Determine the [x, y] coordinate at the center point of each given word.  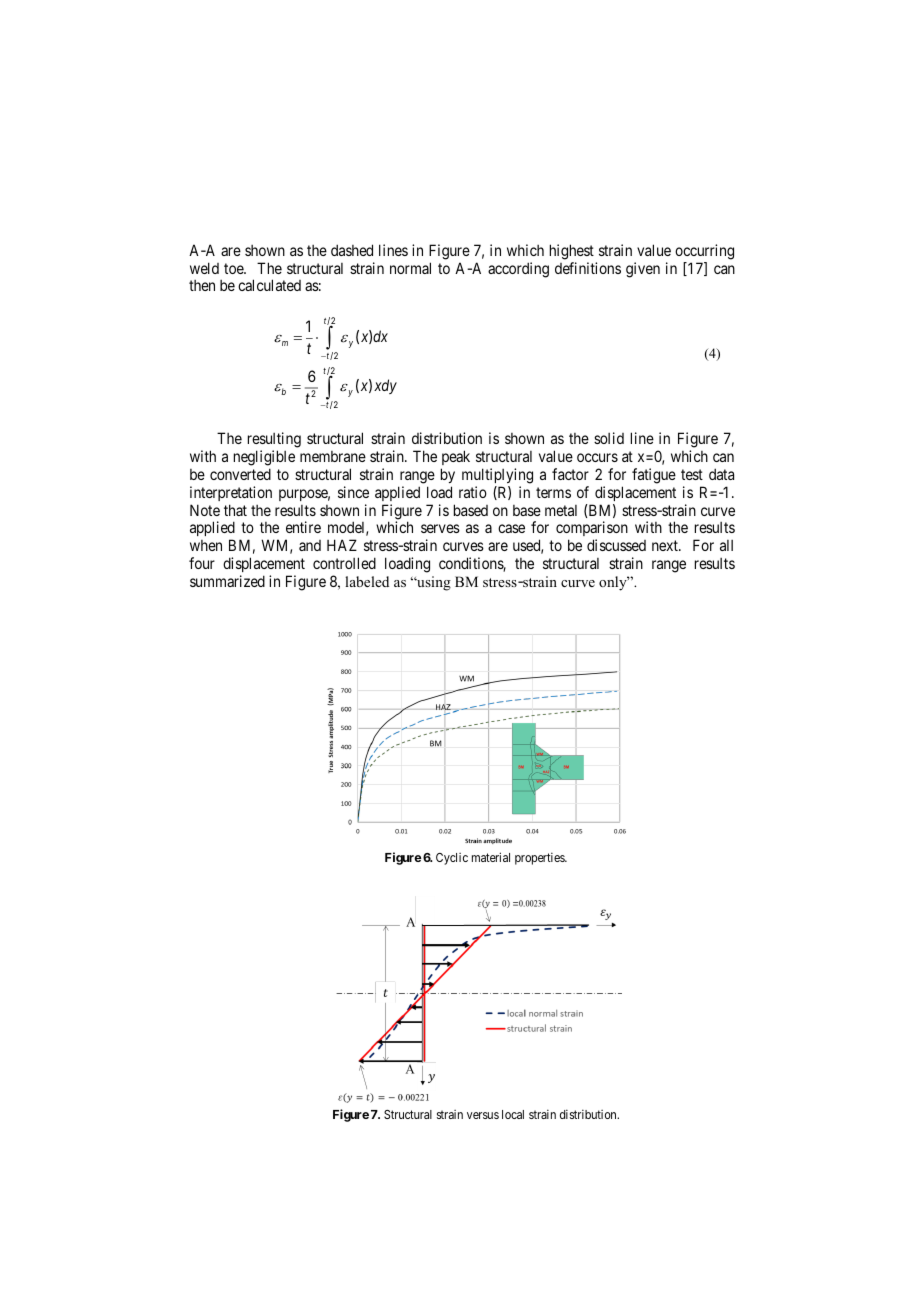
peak [456, 457]
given [643, 270]
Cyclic [452, 859]
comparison [592, 530]
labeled [367, 581]
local [513, 1114]
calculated [269, 285]
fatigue [654, 476]
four [202, 563]
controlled [344, 563]
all [726, 545]
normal [410, 268]
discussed [616, 545]
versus [483, 1115]
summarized [227, 581]
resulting [274, 440]
